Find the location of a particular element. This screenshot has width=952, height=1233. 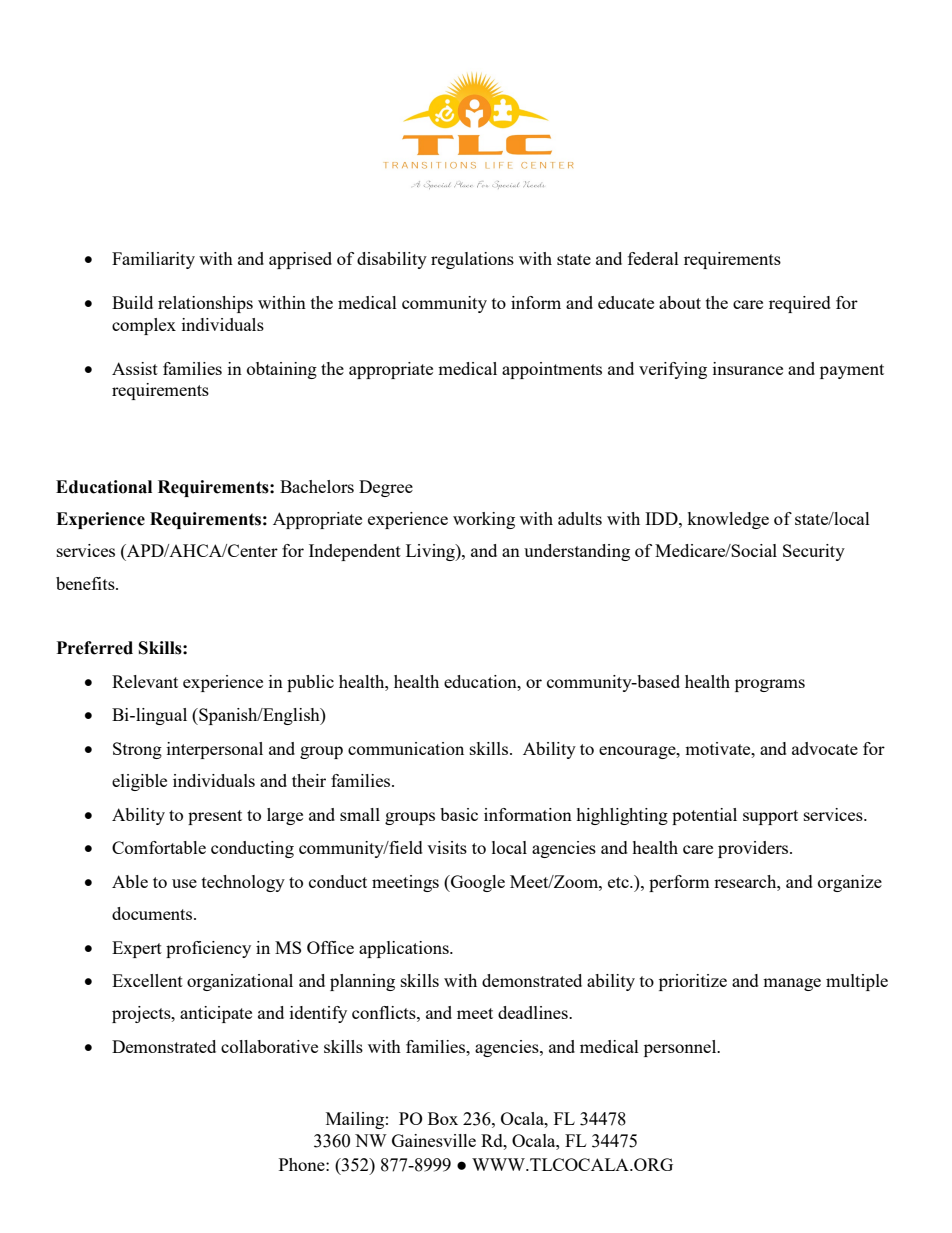

collaborative is located at coordinates (269, 1046).
